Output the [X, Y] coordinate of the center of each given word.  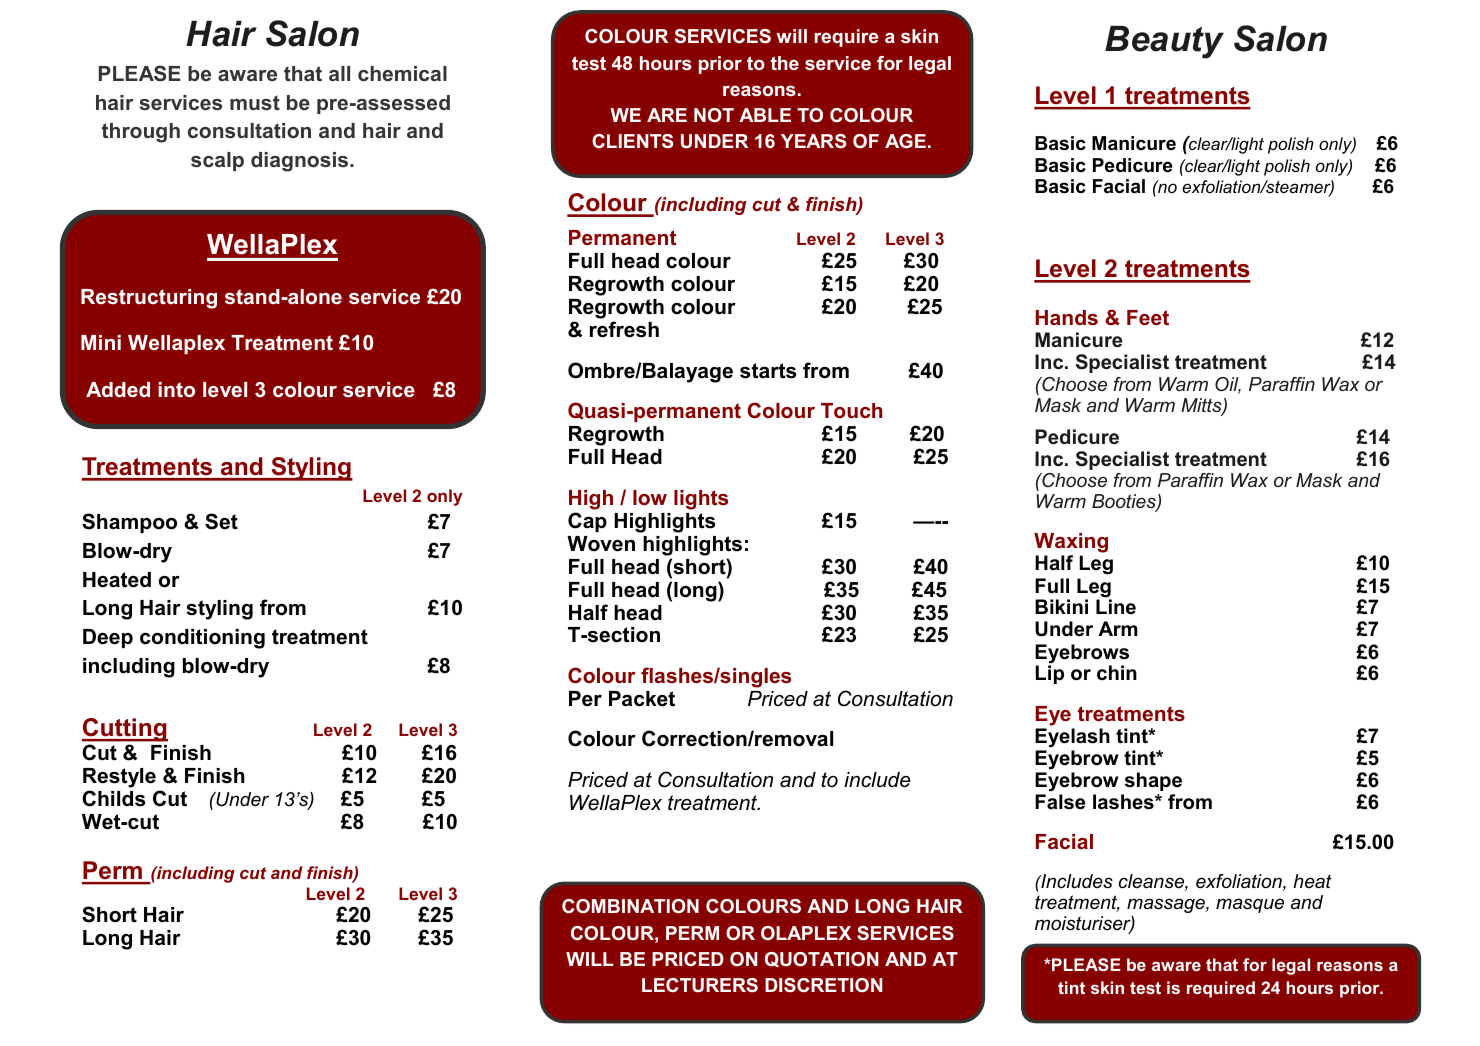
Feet [1148, 317]
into [176, 389]
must [255, 102]
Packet [642, 699]
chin [1117, 672]
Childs [113, 798]
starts [768, 371]
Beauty [1164, 42]
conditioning [202, 639]
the [785, 63]
